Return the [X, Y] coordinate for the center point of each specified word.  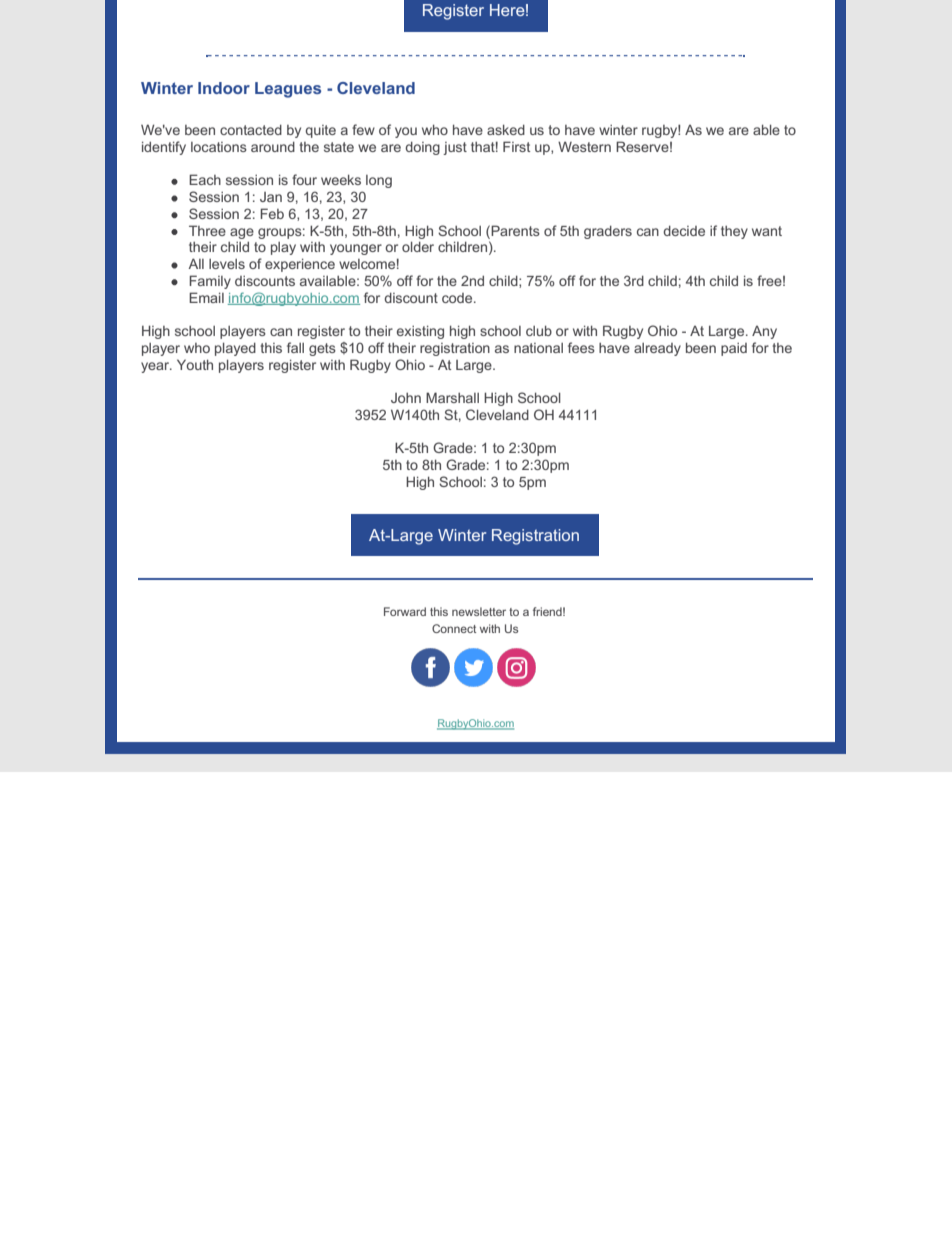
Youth [195, 364]
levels [227, 264]
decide [684, 231]
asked [506, 129]
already [657, 349]
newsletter [479, 611]
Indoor [224, 88]
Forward [405, 611]
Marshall [452, 397]
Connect [454, 628]
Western [584, 146]
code [458, 298]
